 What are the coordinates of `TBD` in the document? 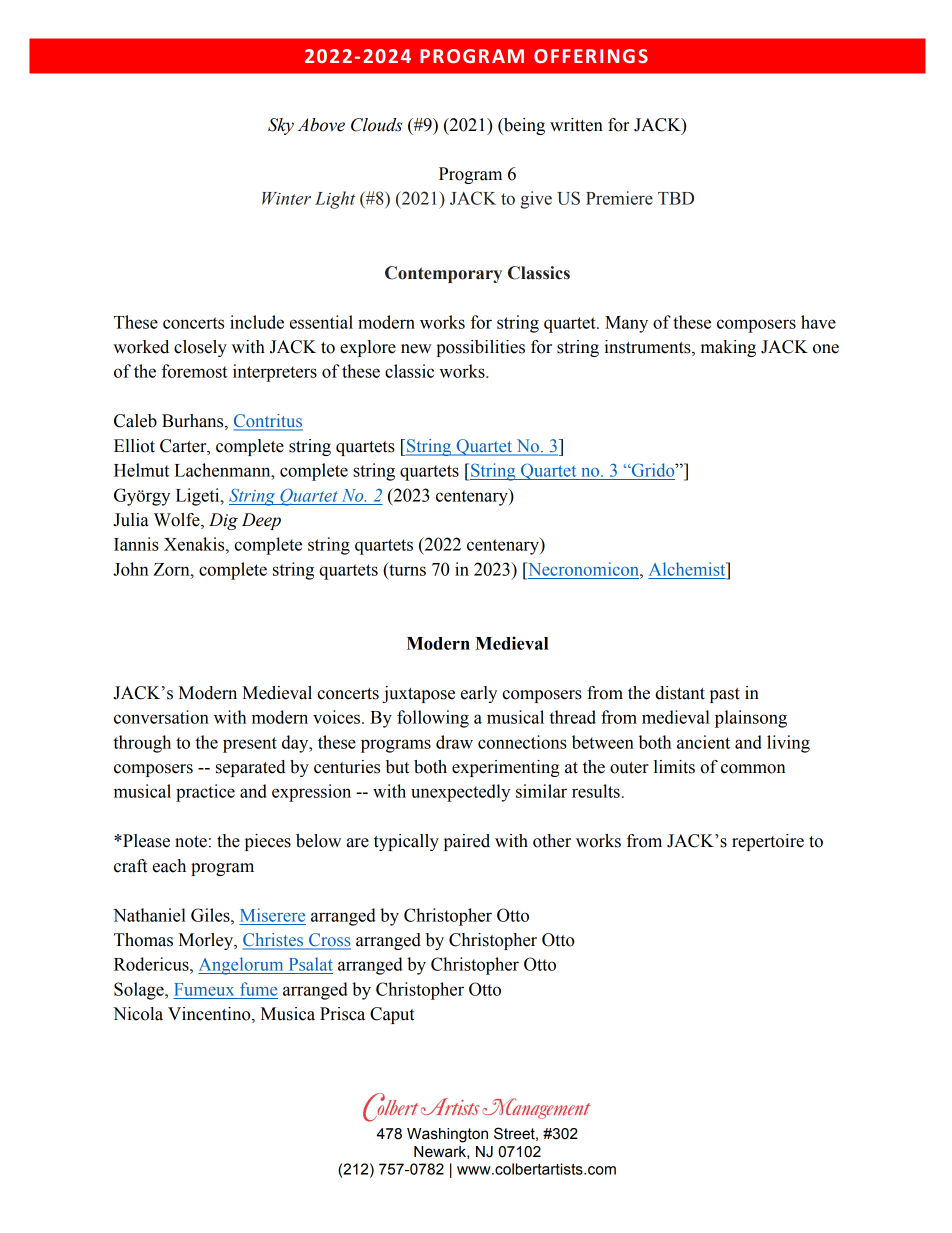 It's located at (676, 198).
